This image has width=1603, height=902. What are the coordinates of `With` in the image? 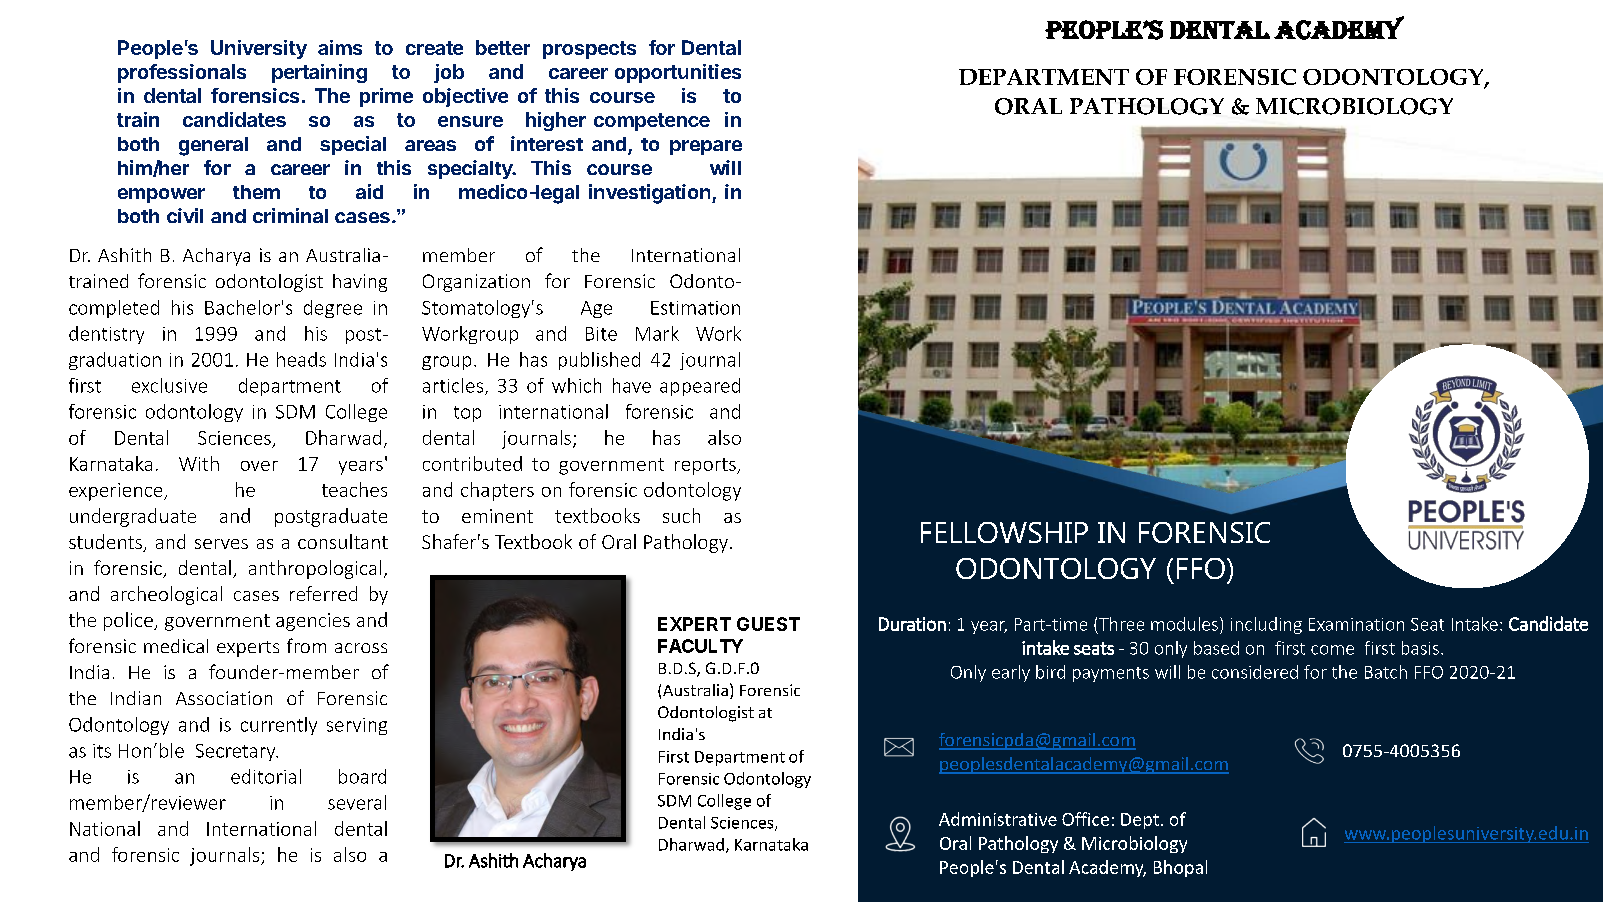 It's located at (199, 463).
